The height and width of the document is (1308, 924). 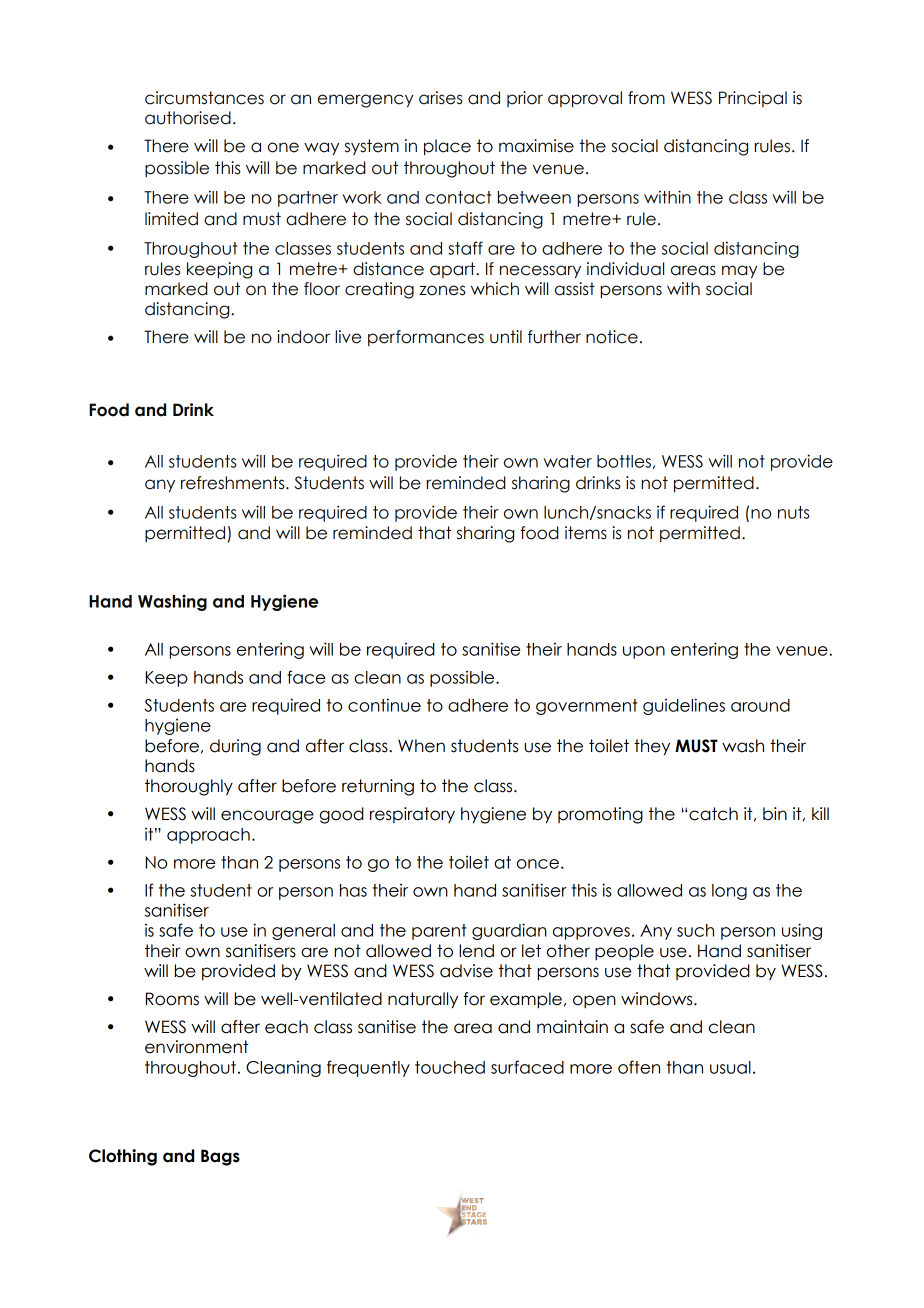 I want to click on Principal, so click(x=753, y=99).
